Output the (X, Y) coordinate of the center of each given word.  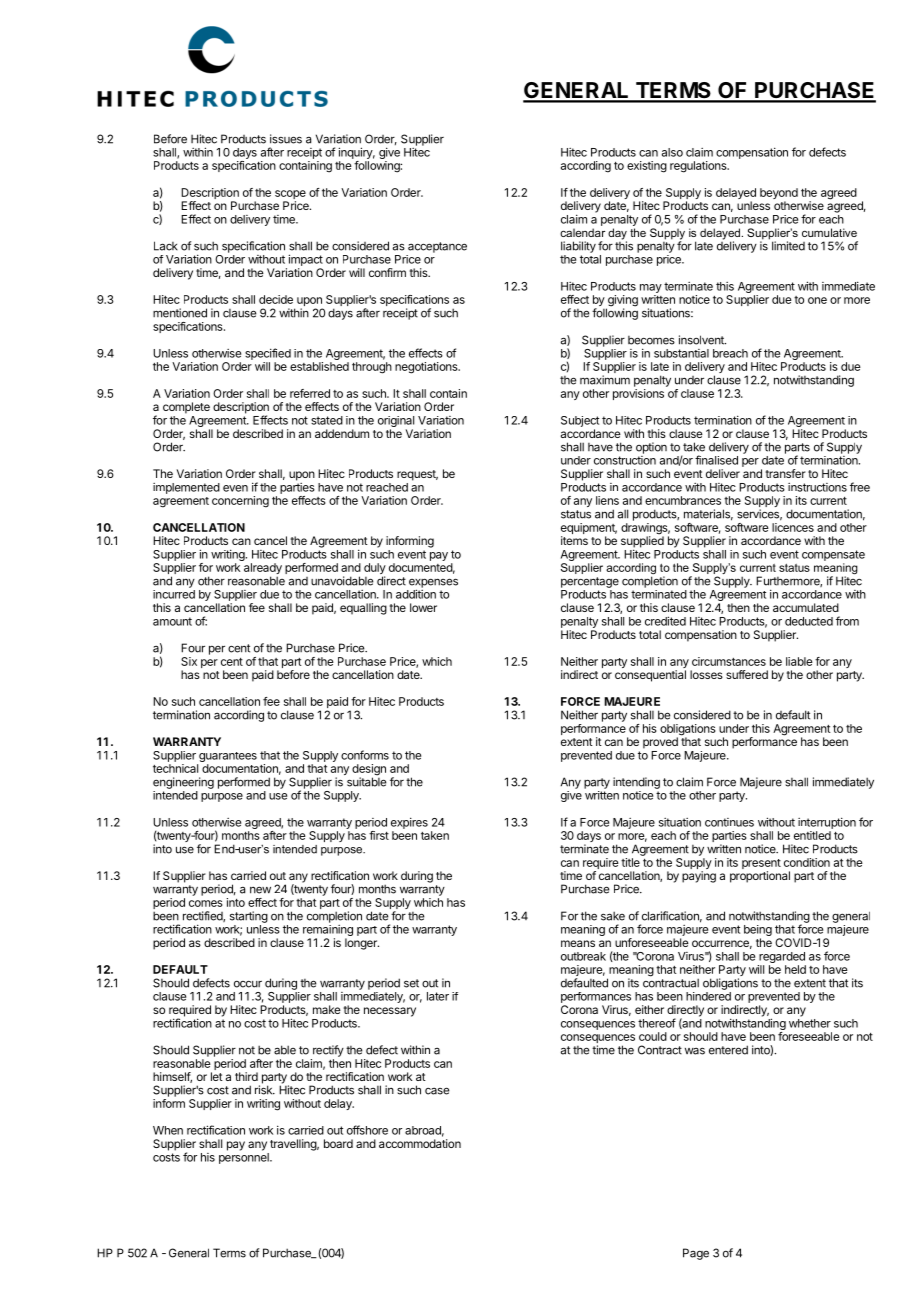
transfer (786, 473)
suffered (747, 674)
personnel (245, 1158)
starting (249, 917)
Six (189, 661)
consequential (650, 676)
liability (578, 247)
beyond (779, 195)
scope (290, 196)
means (578, 943)
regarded (782, 959)
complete (186, 408)
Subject (580, 421)
